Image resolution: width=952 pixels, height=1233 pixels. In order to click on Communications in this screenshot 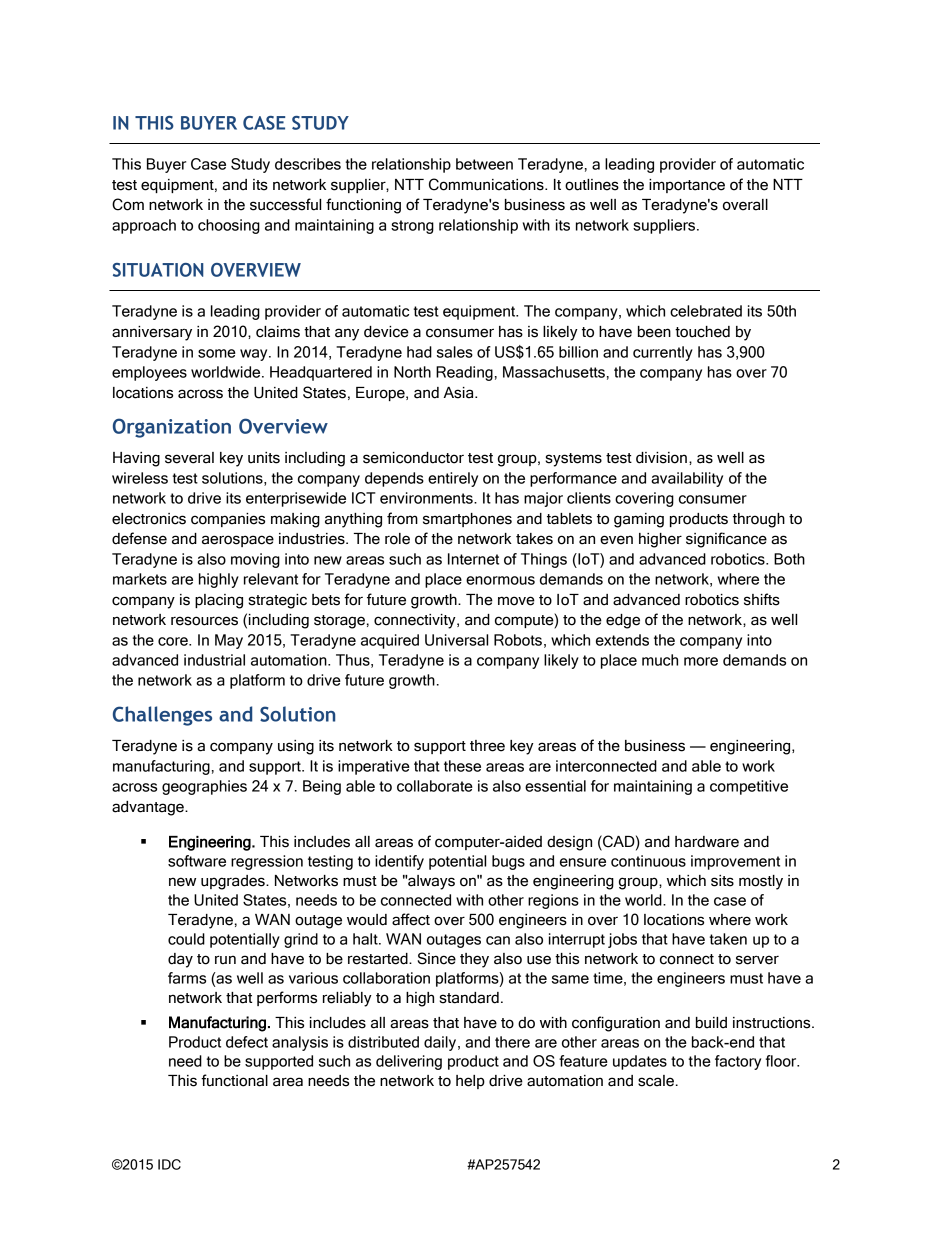, I will do `click(487, 184)`.
